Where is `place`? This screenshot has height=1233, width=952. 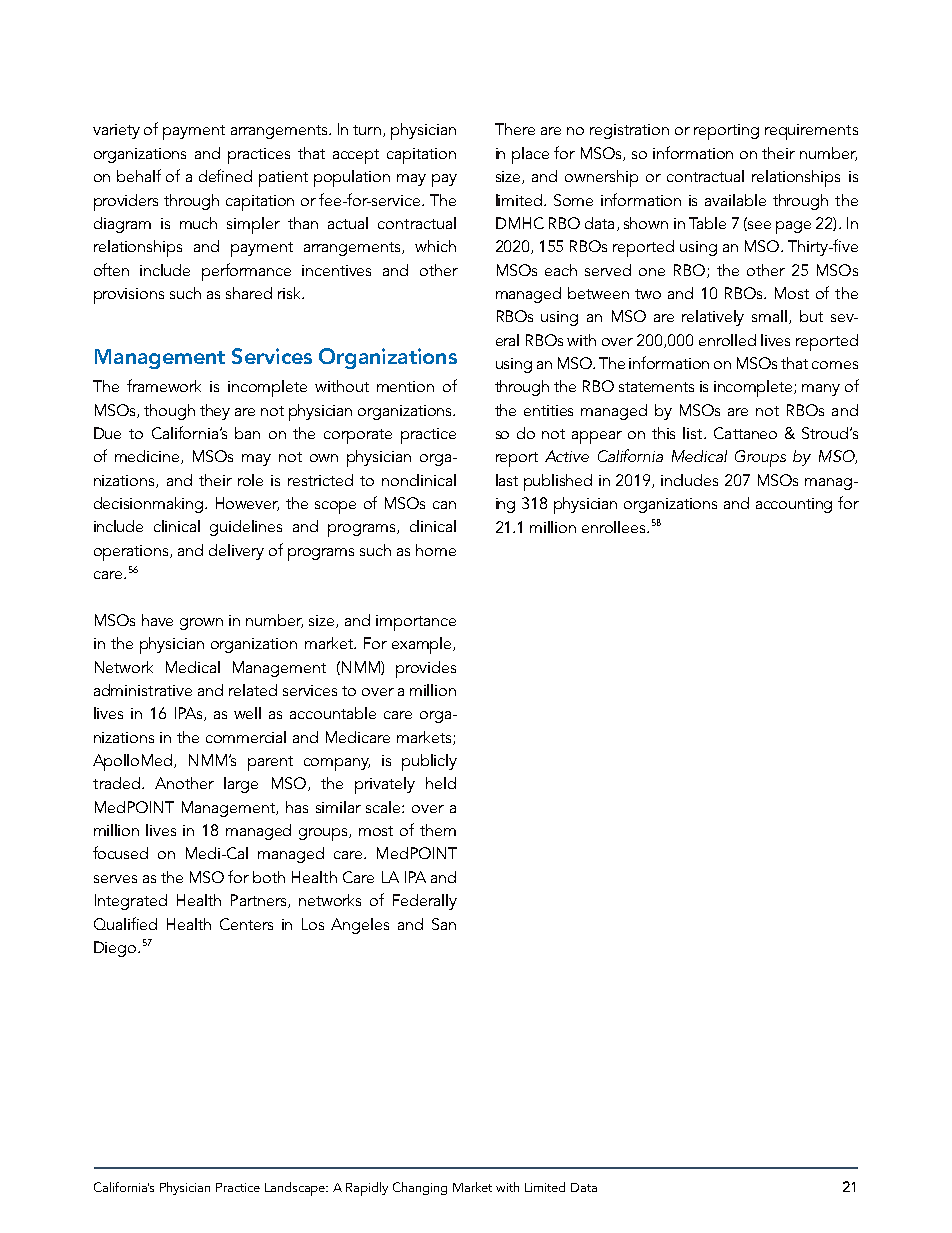 place is located at coordinates (530, 155).
